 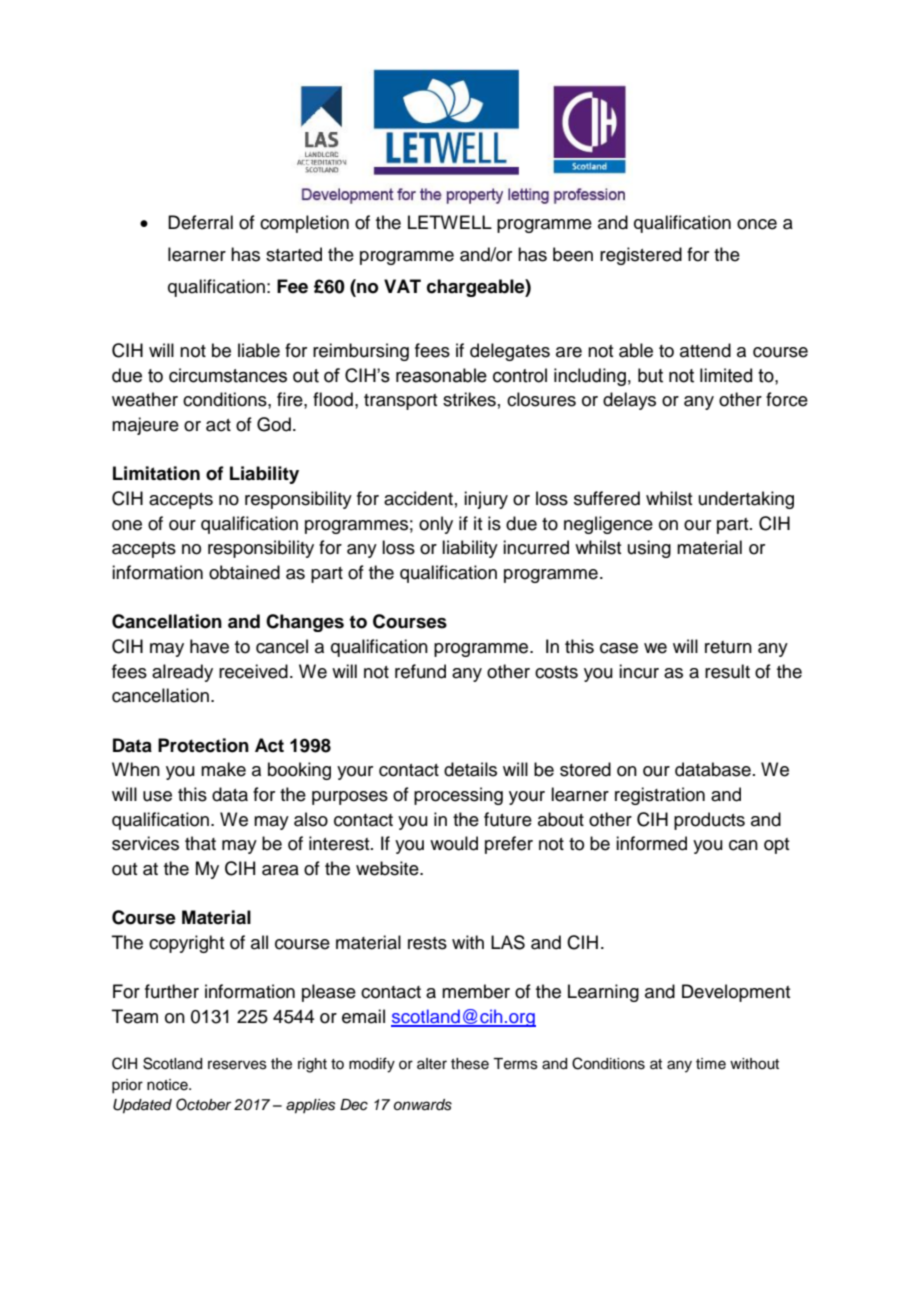 I want to click on time, so click(x=711, y=1064).
